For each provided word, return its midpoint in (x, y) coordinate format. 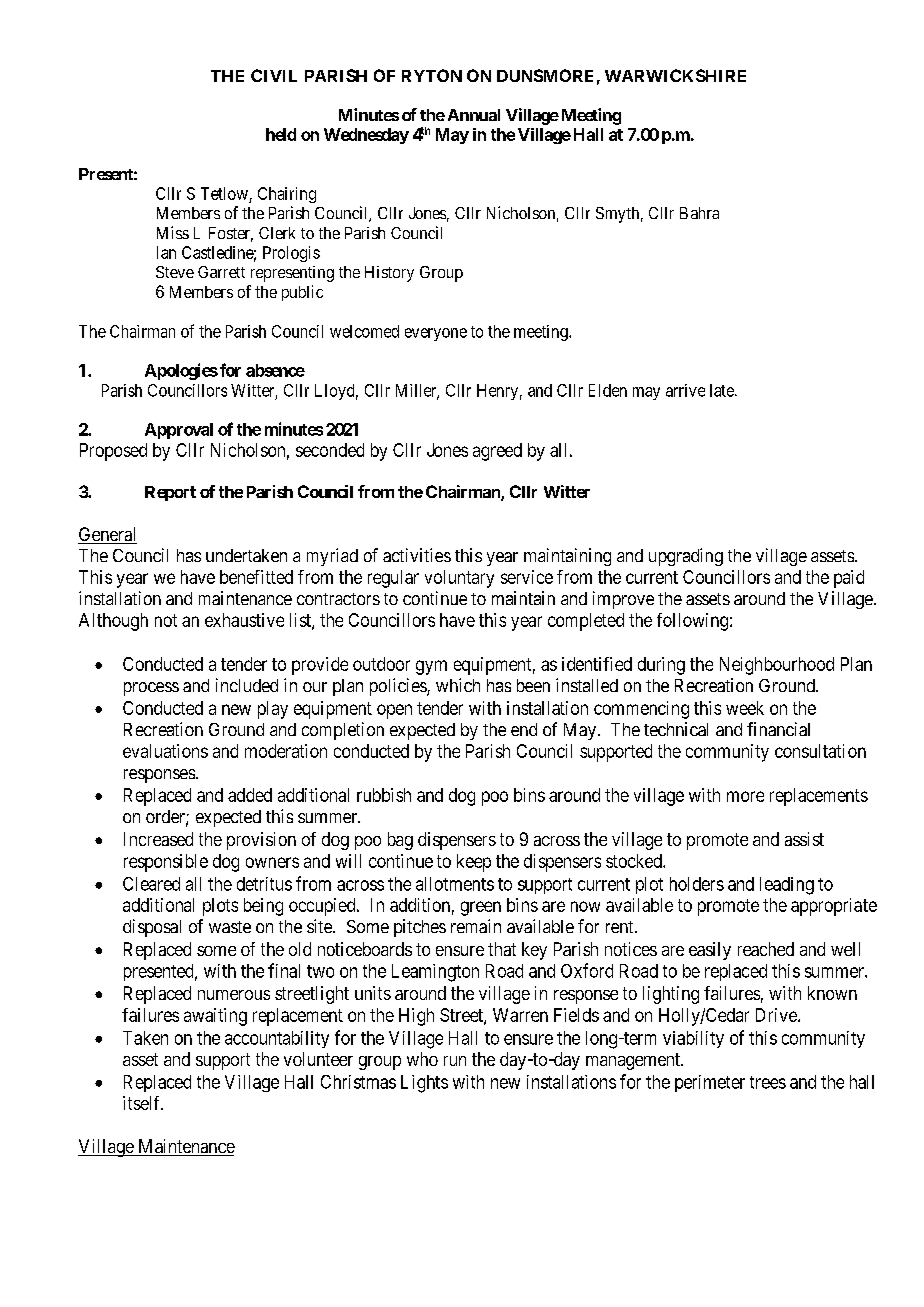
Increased (158, 839)
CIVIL (274, 75)
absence (275, 370)
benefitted (256, 577)
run (455, 1061)
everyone (436, 334)
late (723, 390)
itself (143, 1103)
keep (474, 863)
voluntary (459, 579)
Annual (474, 115)
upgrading (686, 557)
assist (804, 839)
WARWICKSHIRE (675, 75)
